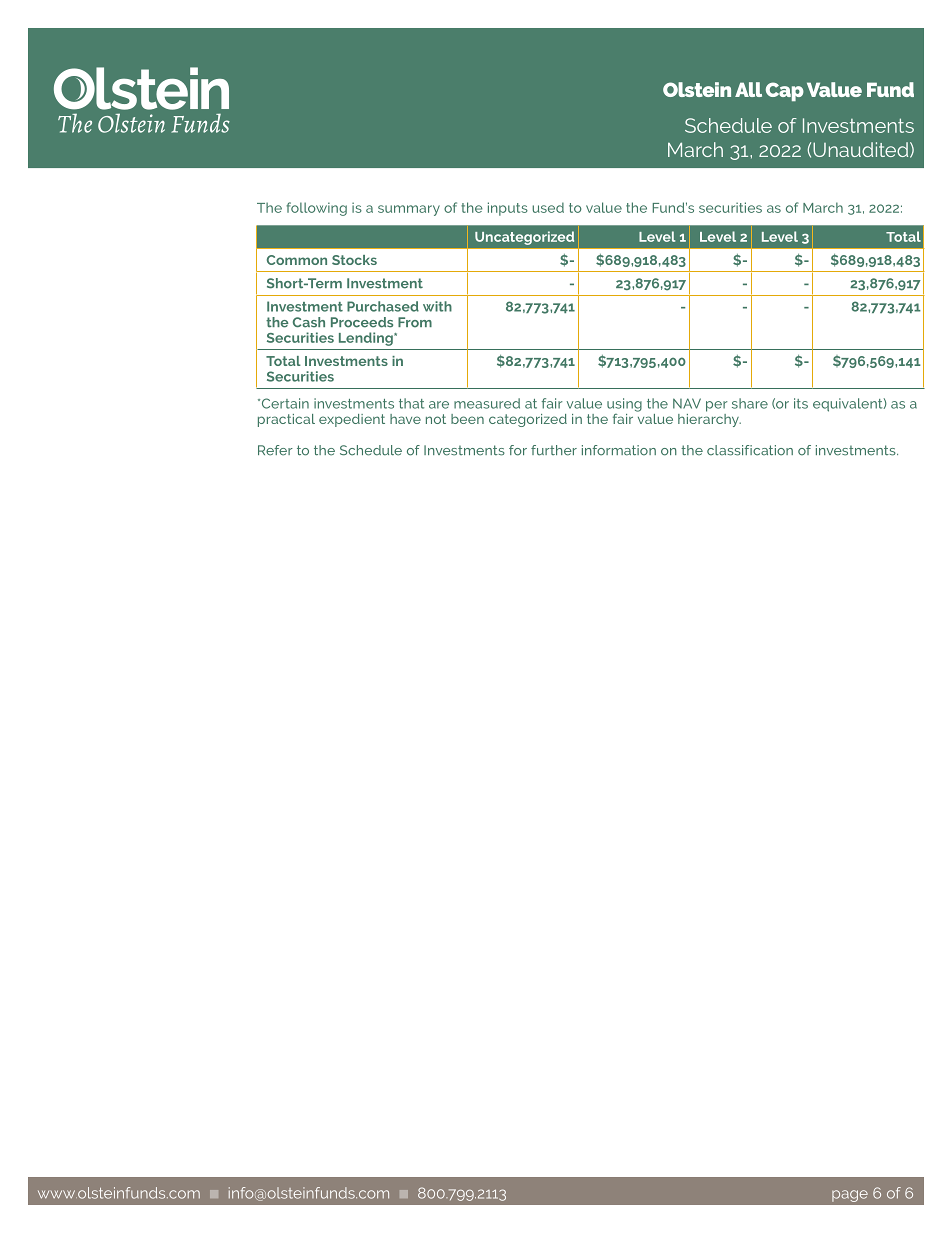  Describe the element at coordinates (624, 405) in the document. I see `using` at that location.
